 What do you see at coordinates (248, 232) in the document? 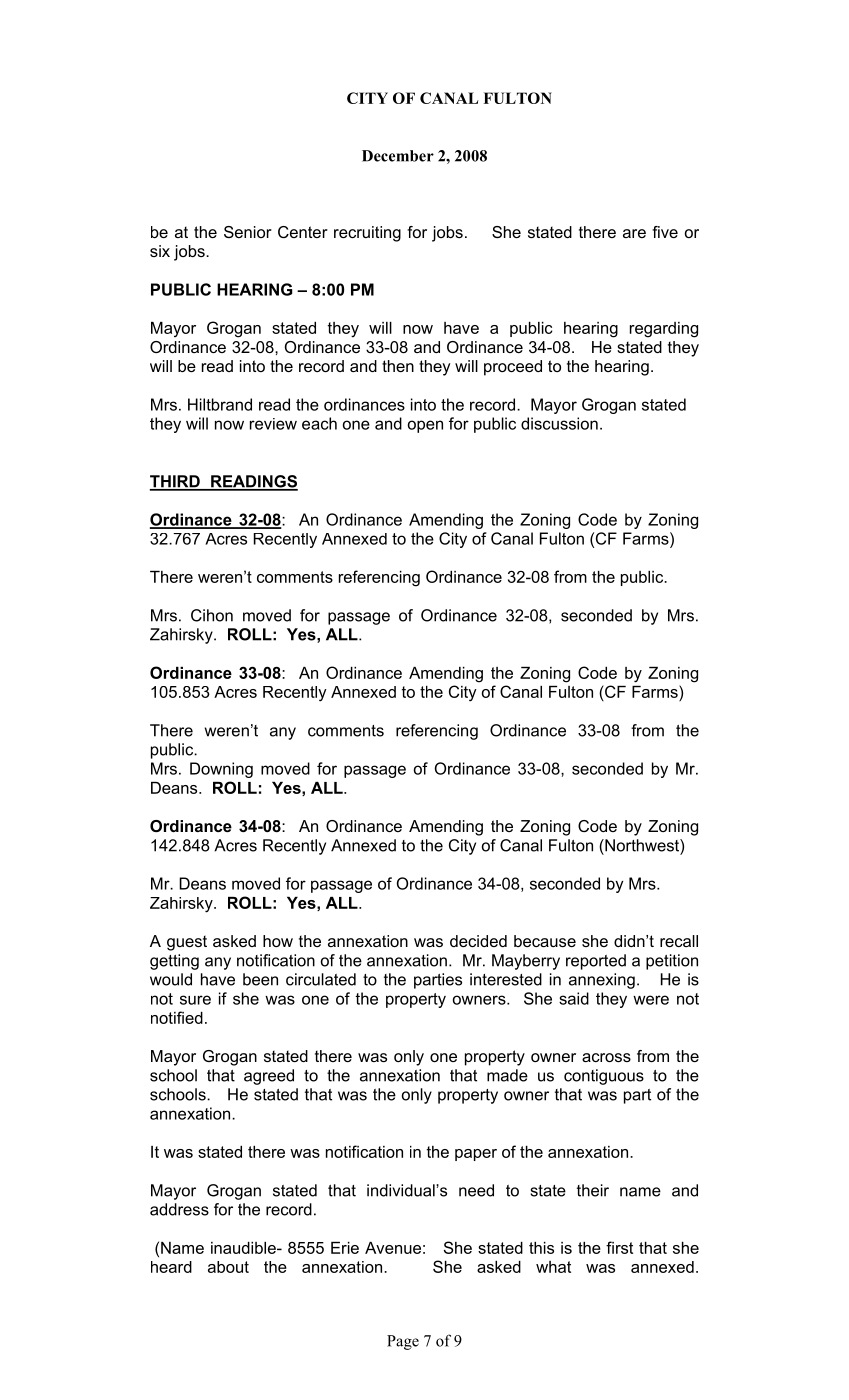
I see `Senior` at bounding box center [248, 232].
